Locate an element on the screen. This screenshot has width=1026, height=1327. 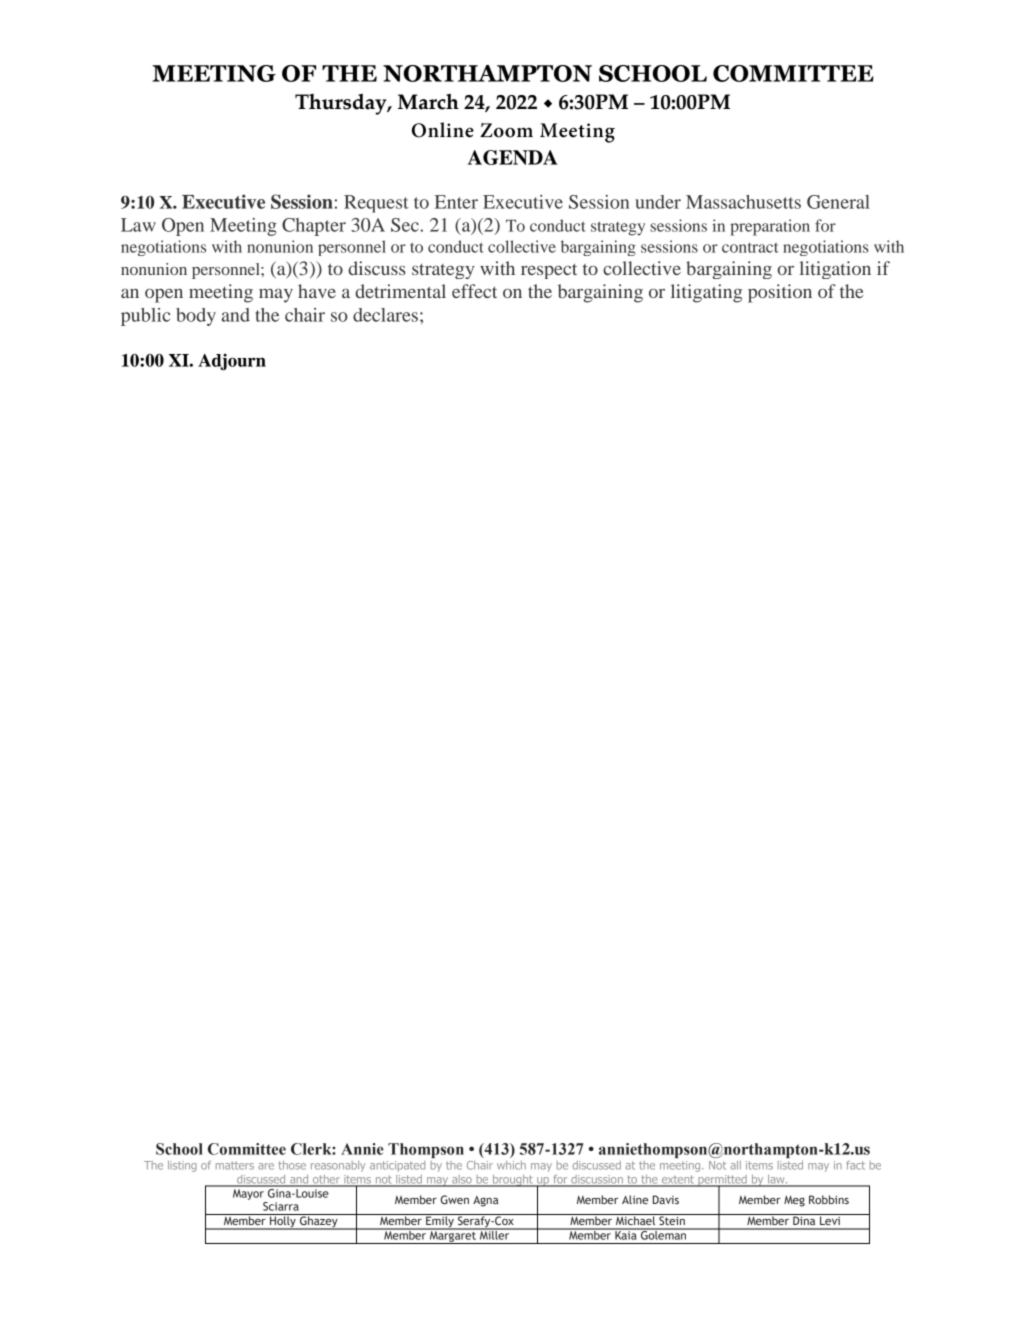
listing is located at coordinates (182, 1166).
